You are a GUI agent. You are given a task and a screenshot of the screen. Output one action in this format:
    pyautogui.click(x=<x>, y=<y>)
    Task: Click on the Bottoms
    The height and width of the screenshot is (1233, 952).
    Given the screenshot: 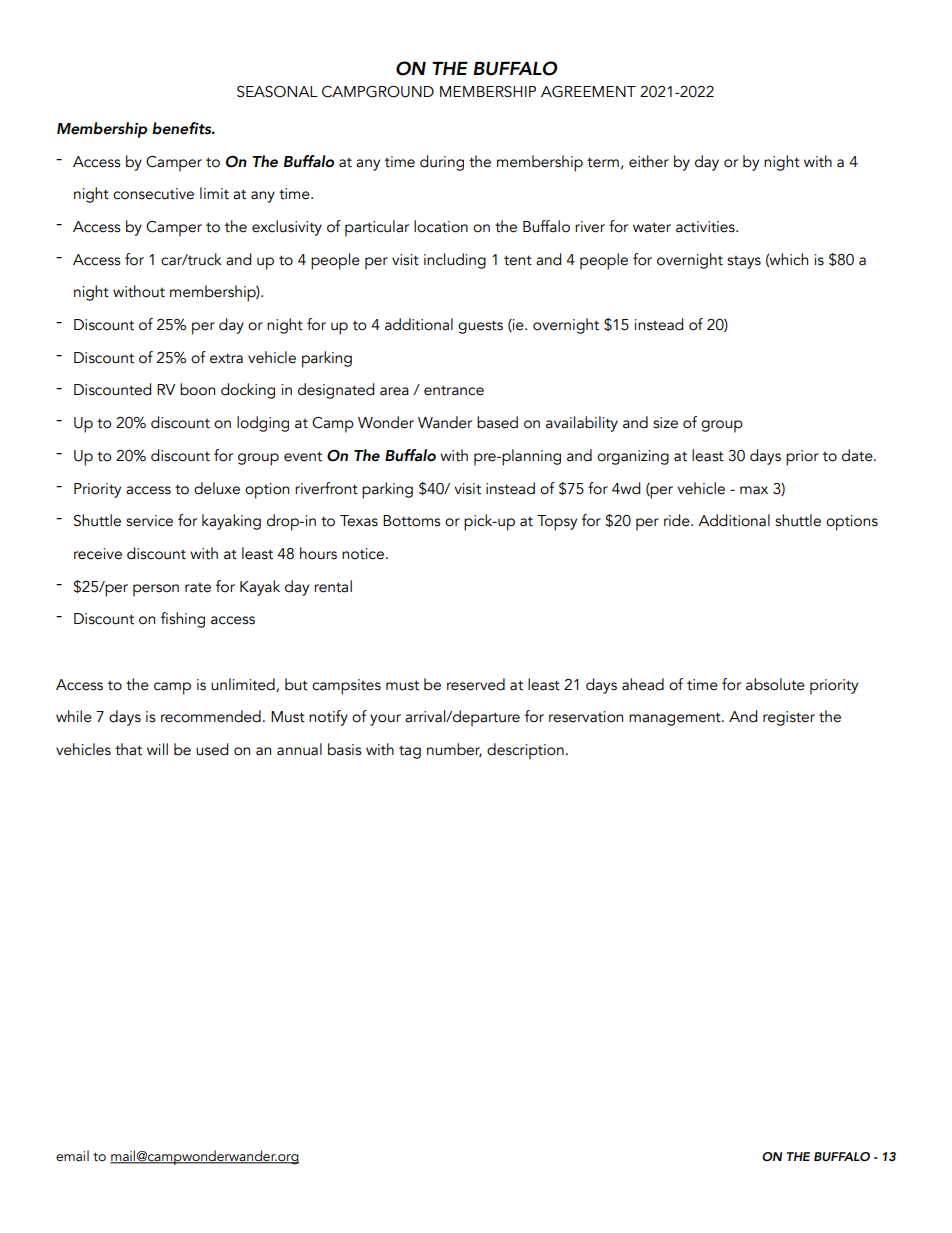 What is the action you would take?
    pyautogui.click(x=412, y=521)
